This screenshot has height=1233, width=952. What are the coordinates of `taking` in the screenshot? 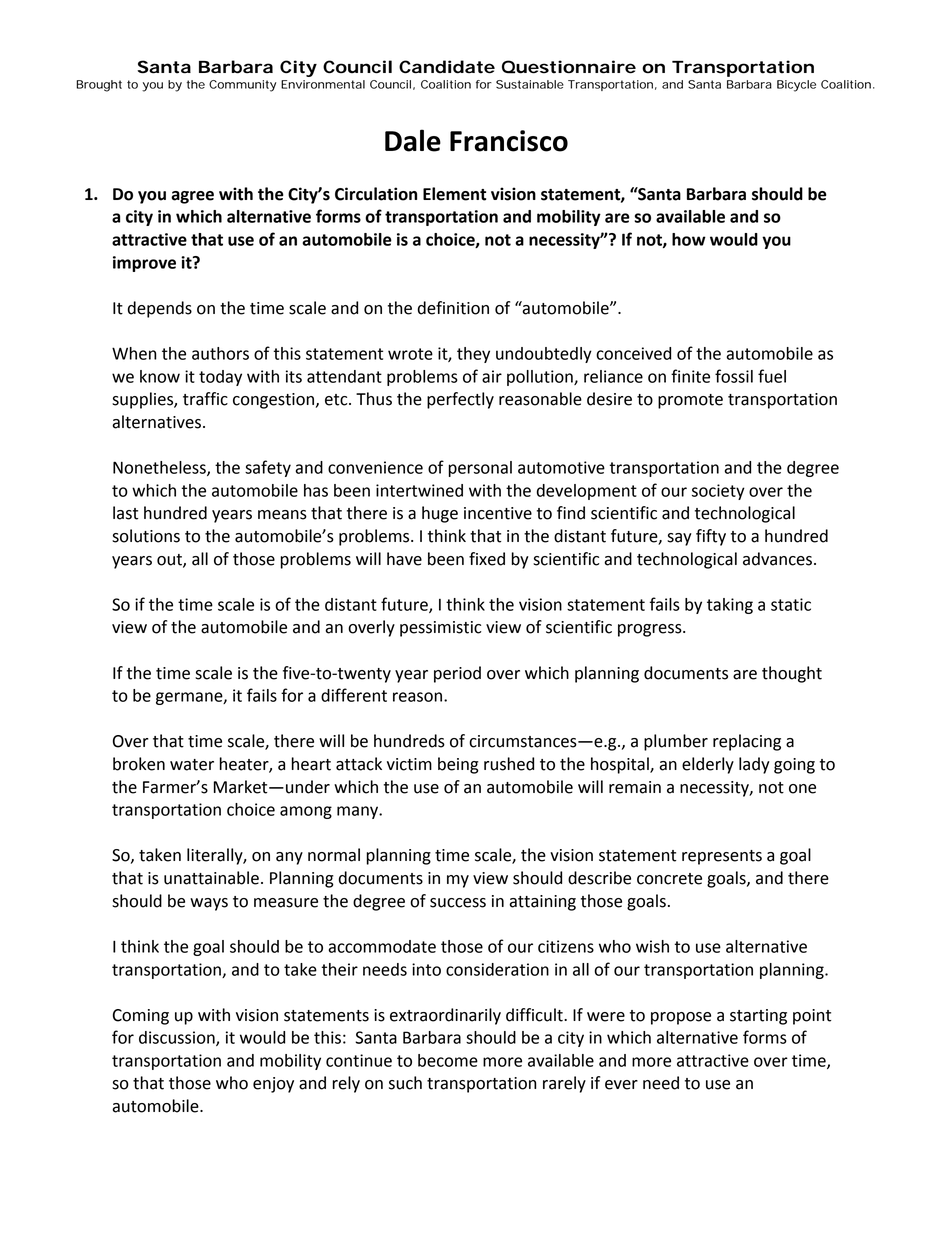 It's located at (730, 606).
